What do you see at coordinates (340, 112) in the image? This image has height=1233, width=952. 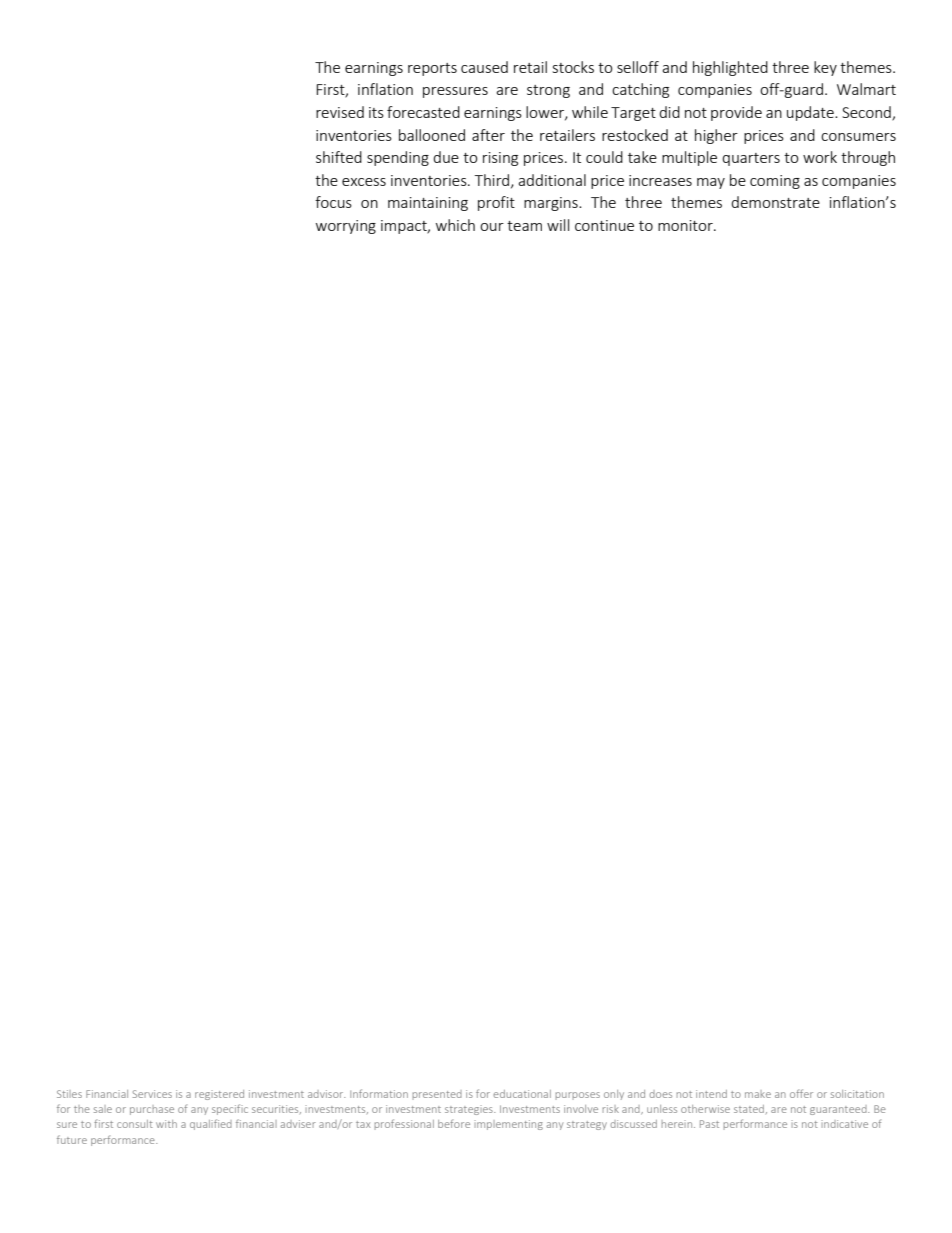 I see `revised` at bounding box center [340, 112].
